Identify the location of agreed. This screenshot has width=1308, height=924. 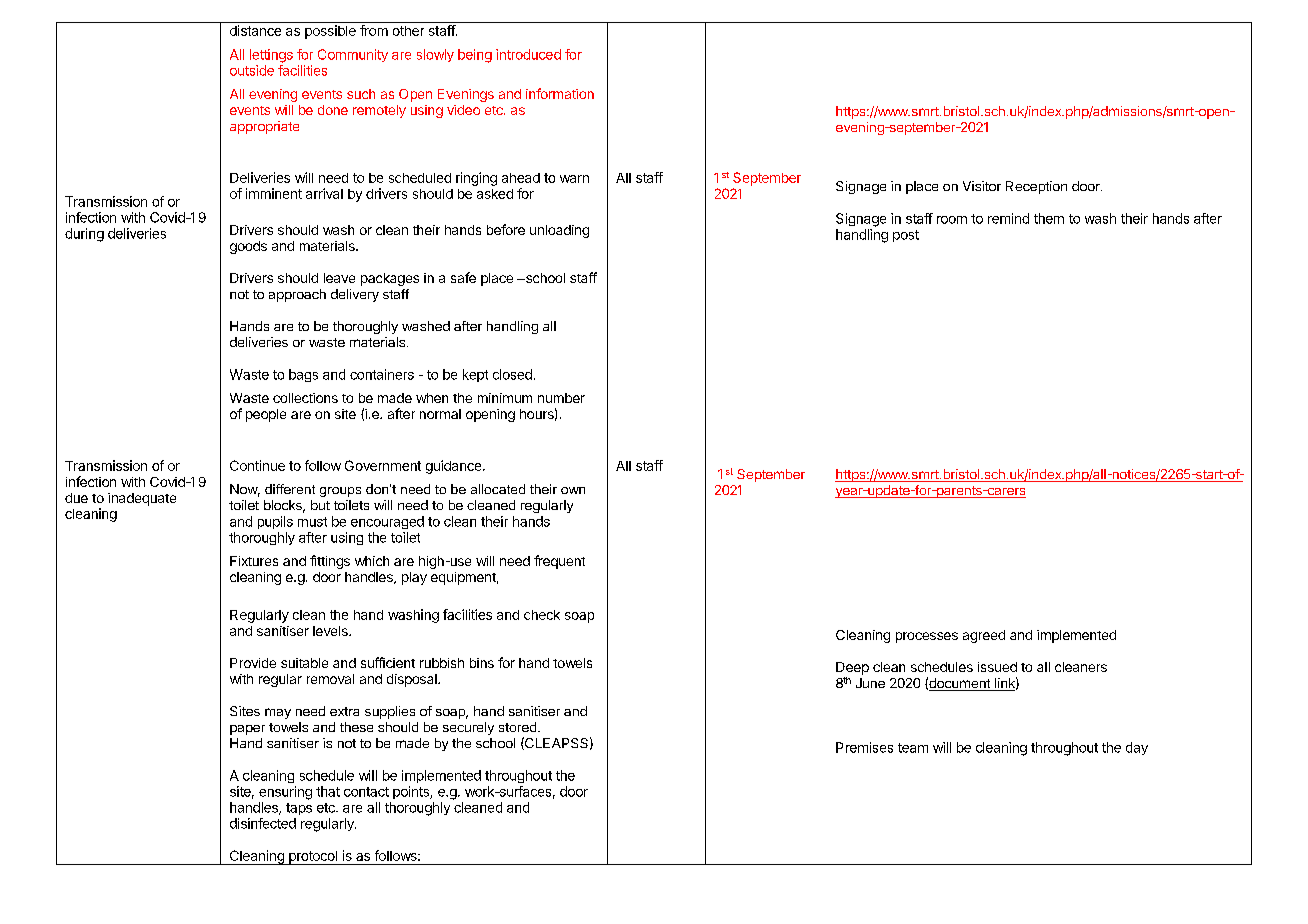
(984, 636).
